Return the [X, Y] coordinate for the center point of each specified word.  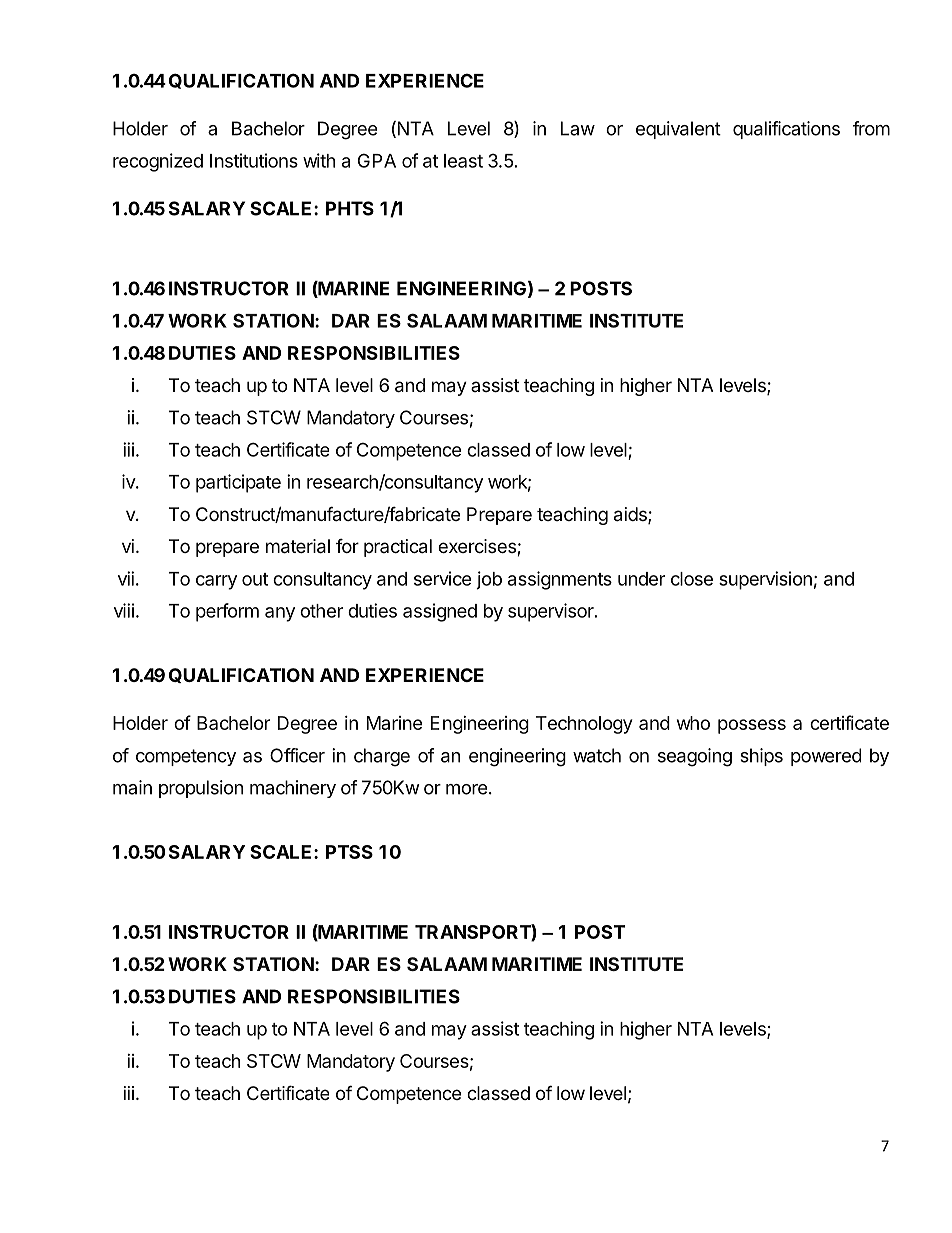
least [463, 161]
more [466, 789]
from [871, 128]
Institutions [254, 160]
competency [186, 757]
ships [761, 757]
